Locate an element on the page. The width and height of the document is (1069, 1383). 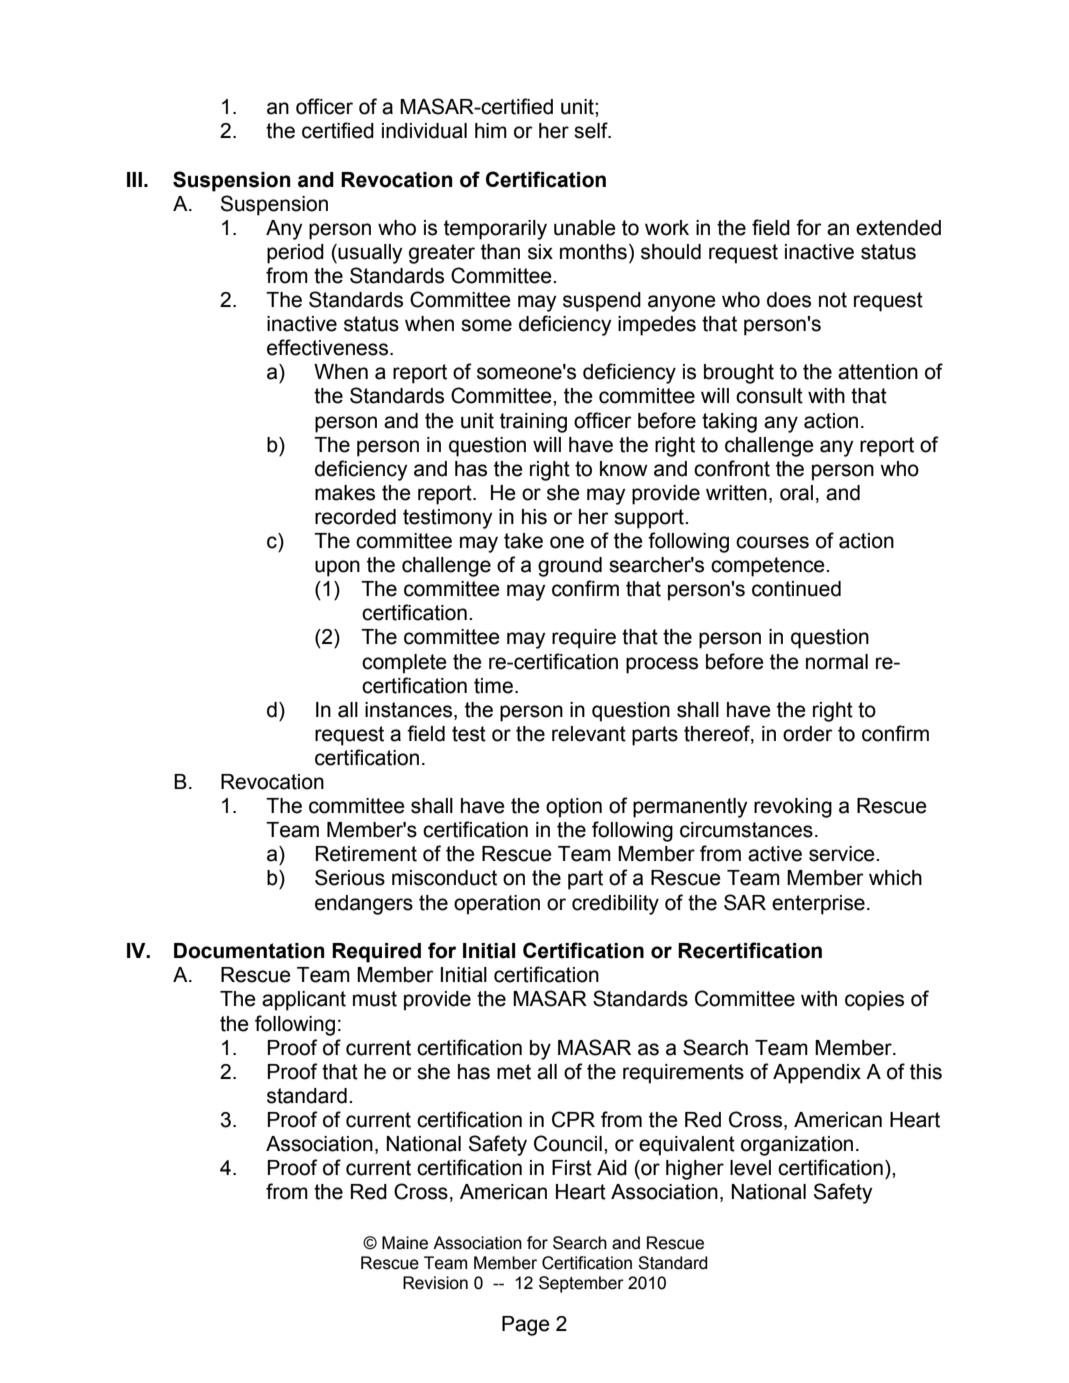
extended is located at coordinates (898, 228).
